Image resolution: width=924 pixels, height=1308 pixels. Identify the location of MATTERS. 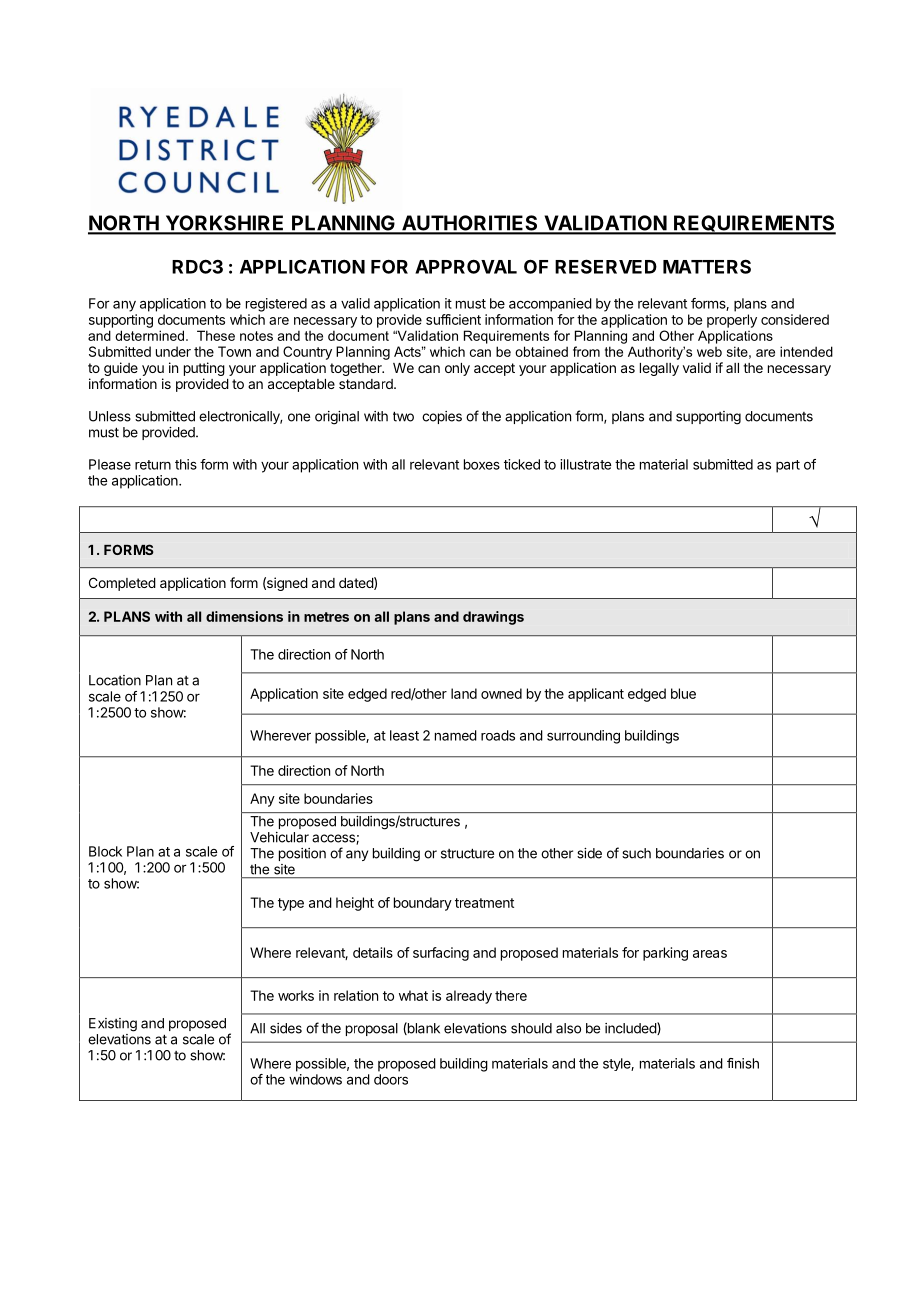
(707, 266).
